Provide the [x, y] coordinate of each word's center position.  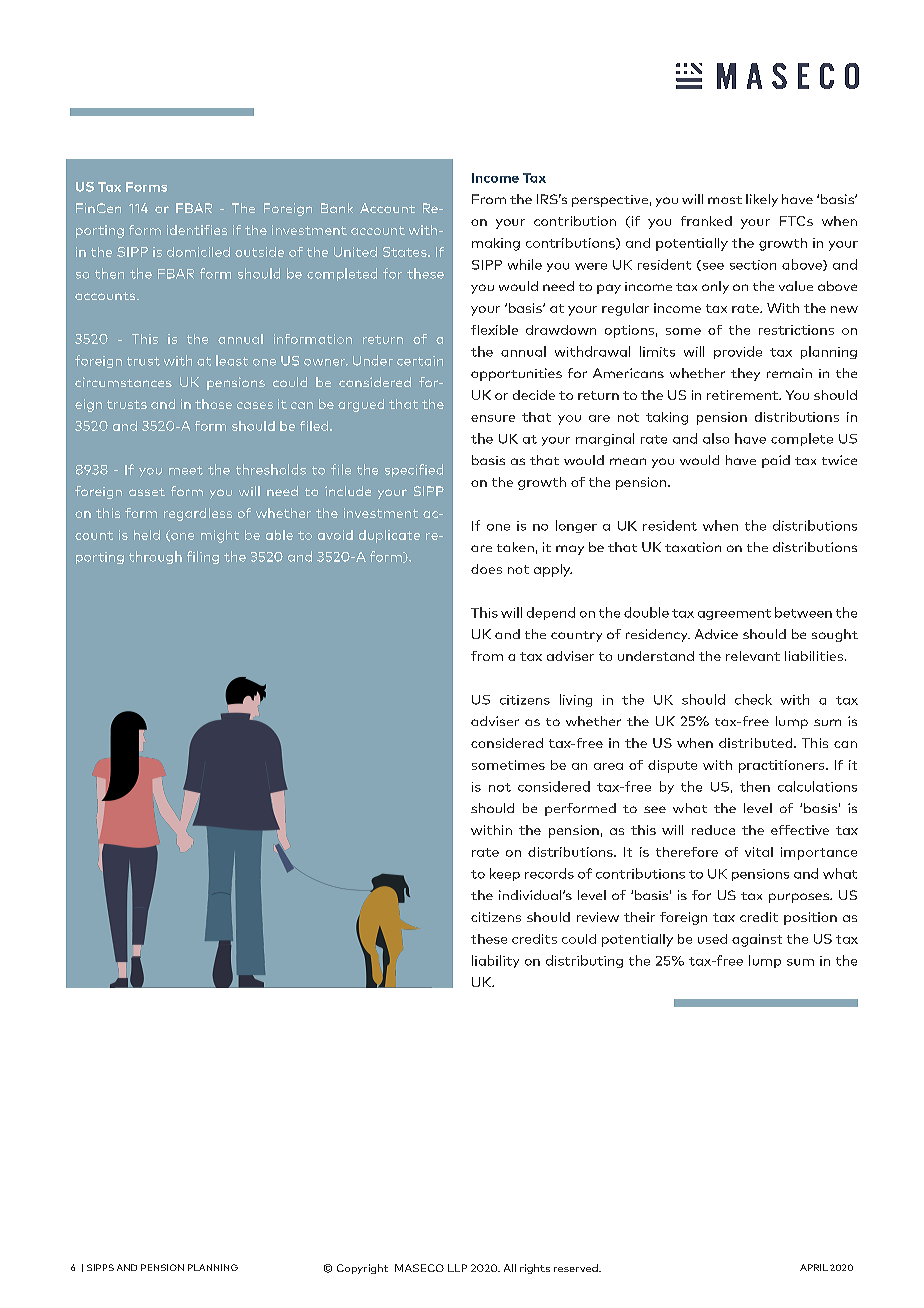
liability [495, 961]
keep [505, 874]
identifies [197, 230]
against [757, 940]
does [486, 569]
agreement [734, 614]
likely [762, 200]
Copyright [362, 1269]
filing [203, 557]
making [496, 244]
